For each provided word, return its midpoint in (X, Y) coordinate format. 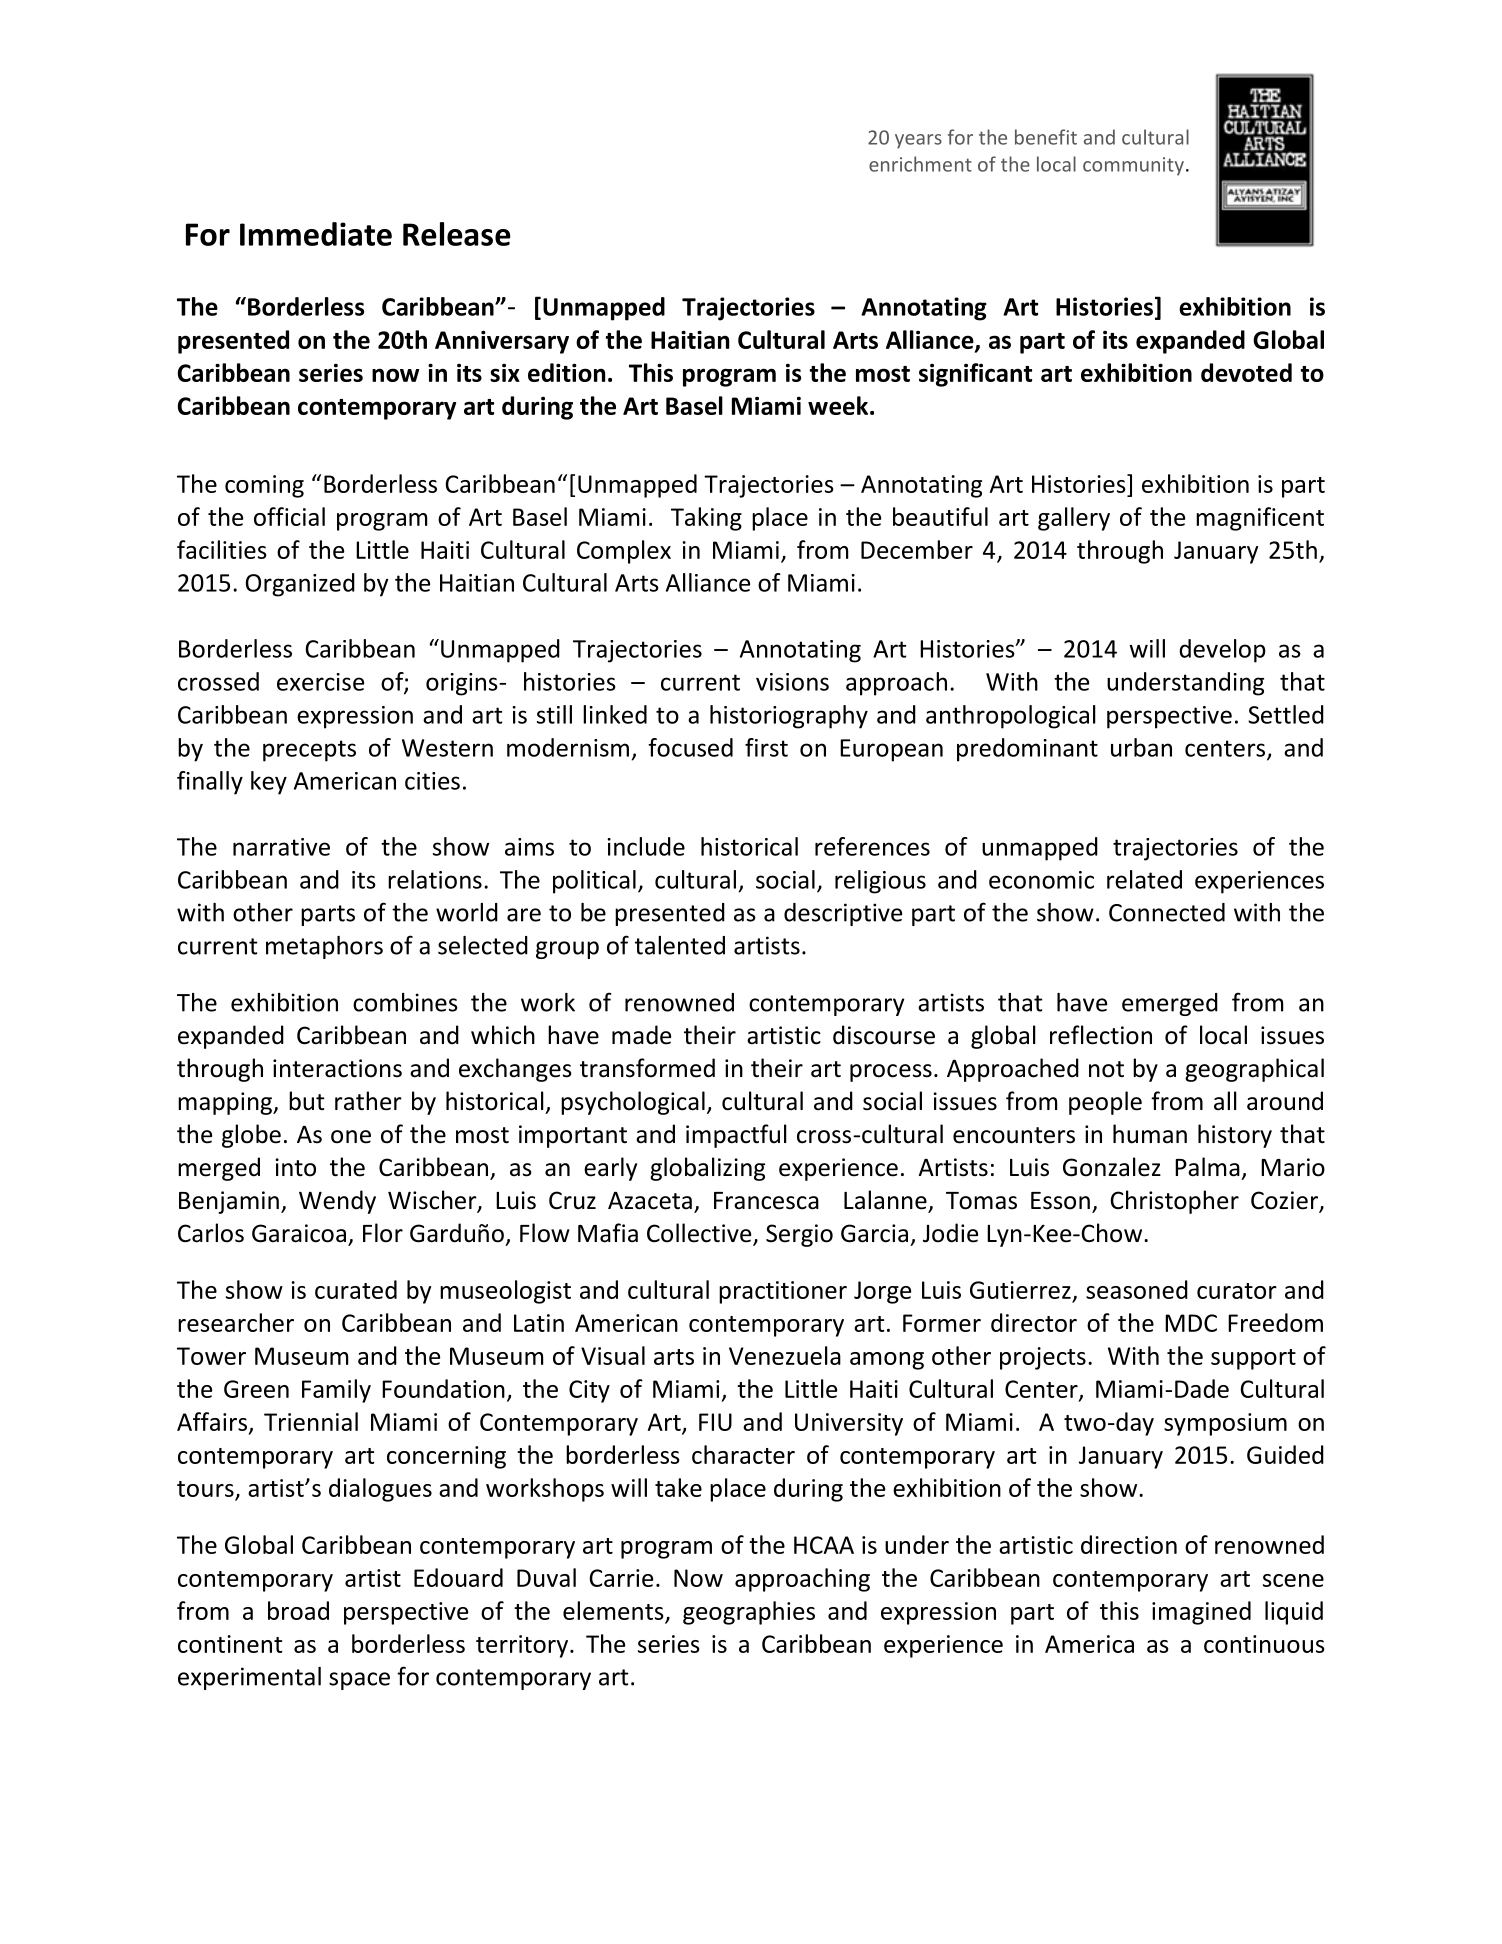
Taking (706, 519)
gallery (1074, 519)
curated (356, 1289)
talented (680, 945)
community (1133, 166)
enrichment (920, 164)
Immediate (316, 234)
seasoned (1137, 1289)
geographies (749, 1613)
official (289, 516)
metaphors (324, 947)
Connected (1167, 912)
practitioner (783, 1292)
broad (298, 1610)
